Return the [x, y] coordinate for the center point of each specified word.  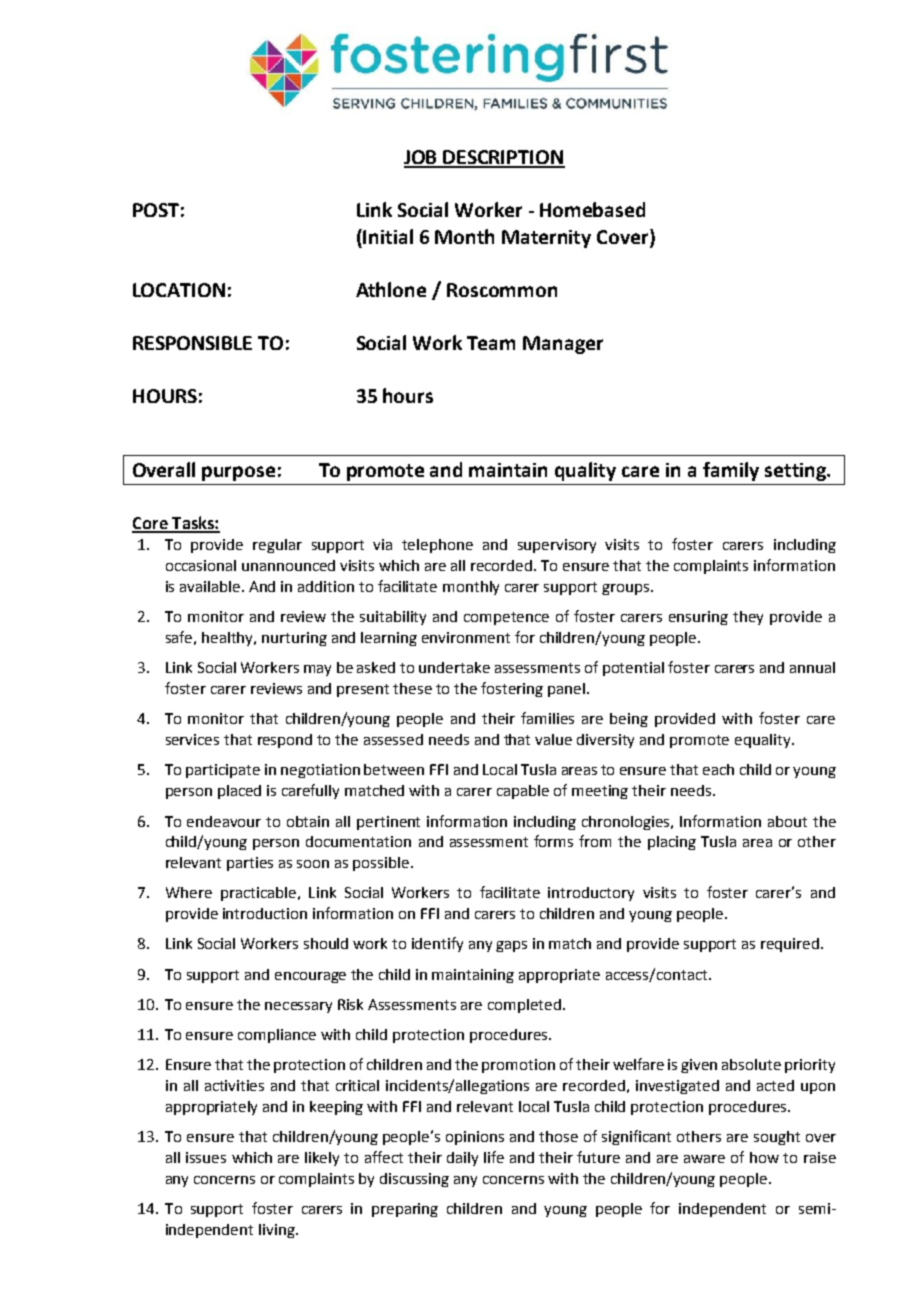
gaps [511, 946]
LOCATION [179, 290]
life [494, 1157]
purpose [238, 473]
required [791, 945]
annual [812, 667]
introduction [265, 913]
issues [206, 1157]
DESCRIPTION [503, 158]
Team [491, 343]
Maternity [546, 239]
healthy [229, 639]
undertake [454, 667]
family [731, 471]
